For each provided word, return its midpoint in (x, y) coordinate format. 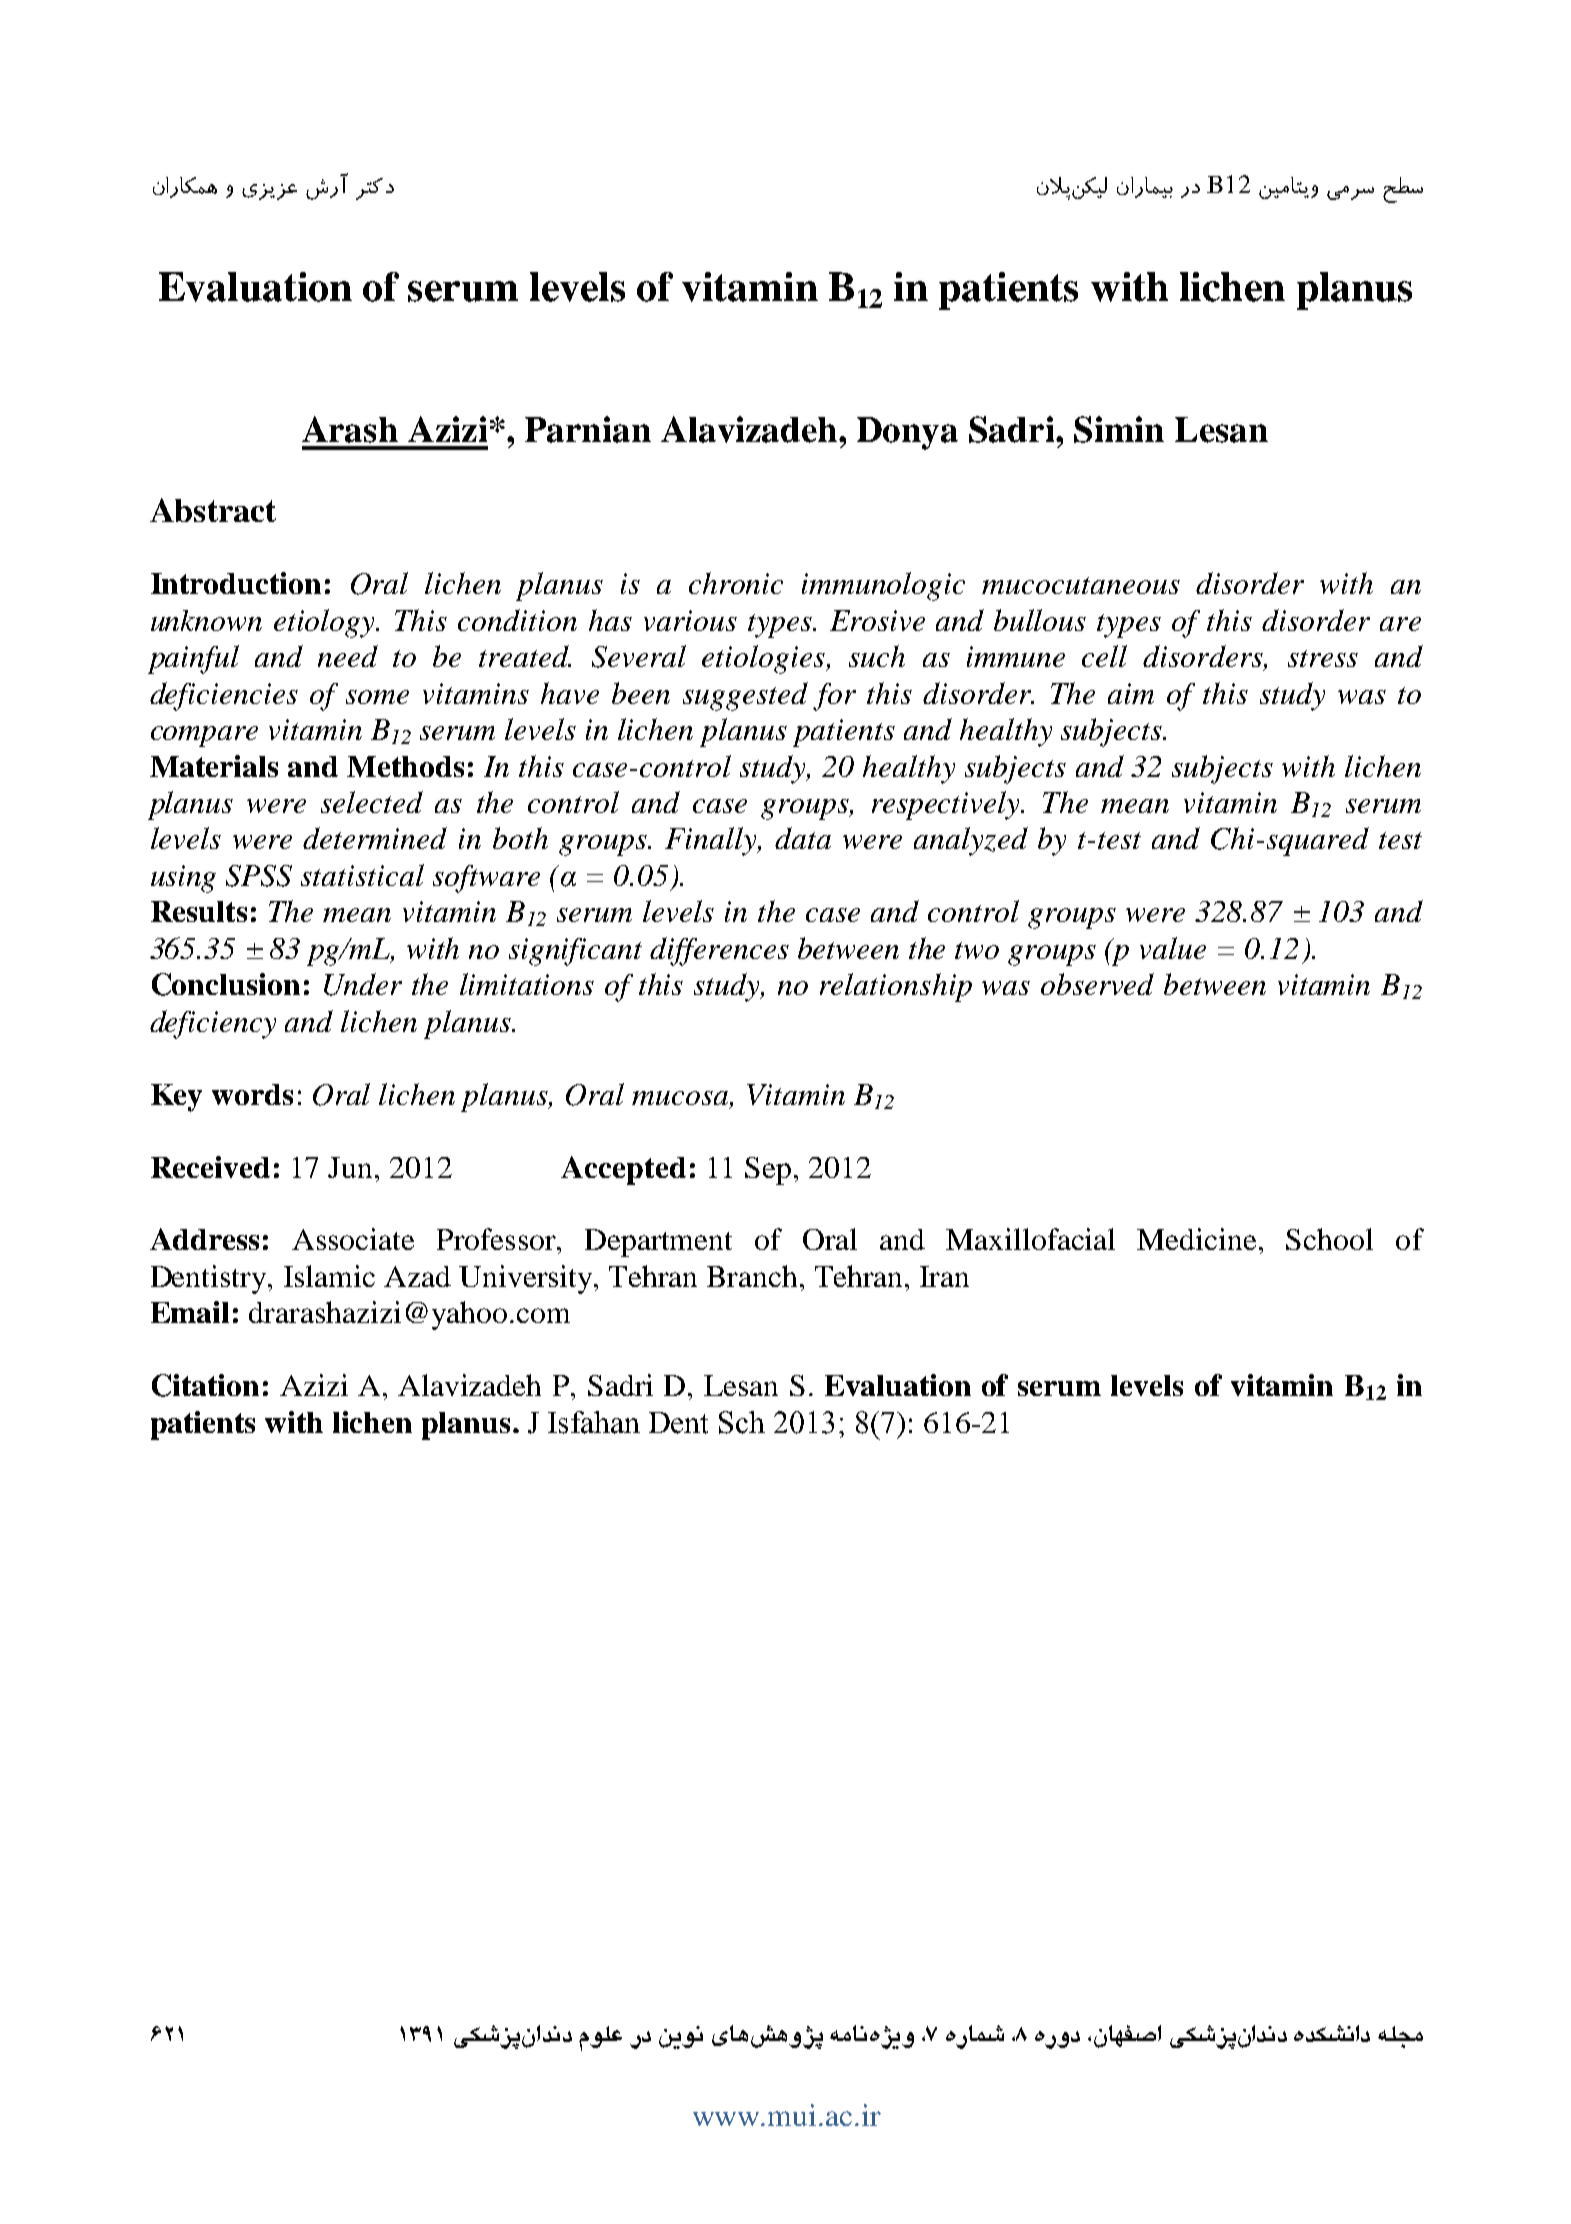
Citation (205, 1385)
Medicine (1196, 1239)
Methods (405, 766)
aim (1131, 693)
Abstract (213, 510)
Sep (768, 1171)
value (1173, 948)
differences (719, 951)
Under (363, 984)
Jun (350, 1167)
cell (1104, 656)
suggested (745, 696)
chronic (736, 583)
